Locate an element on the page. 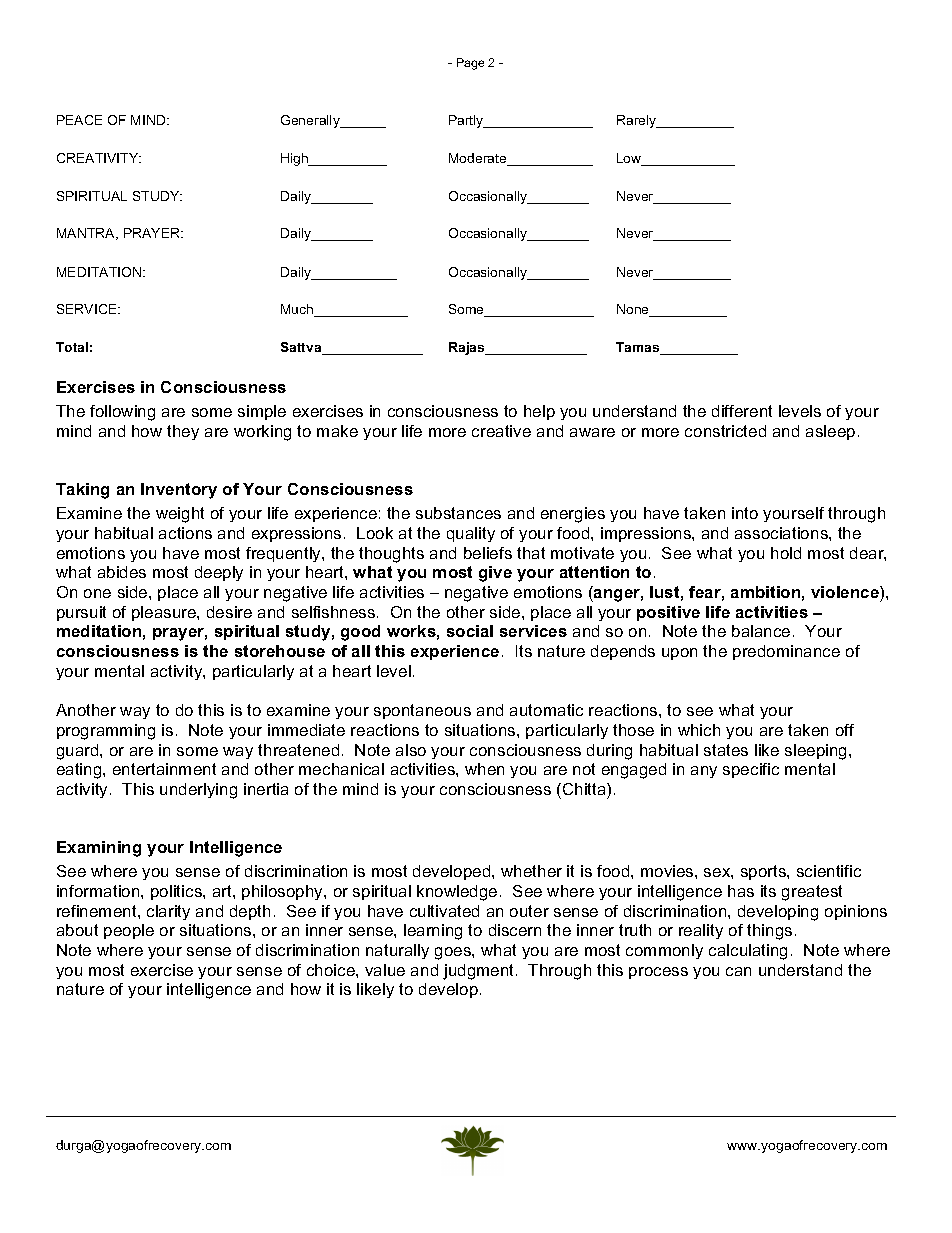  people is located at coordinates (129, 931).
